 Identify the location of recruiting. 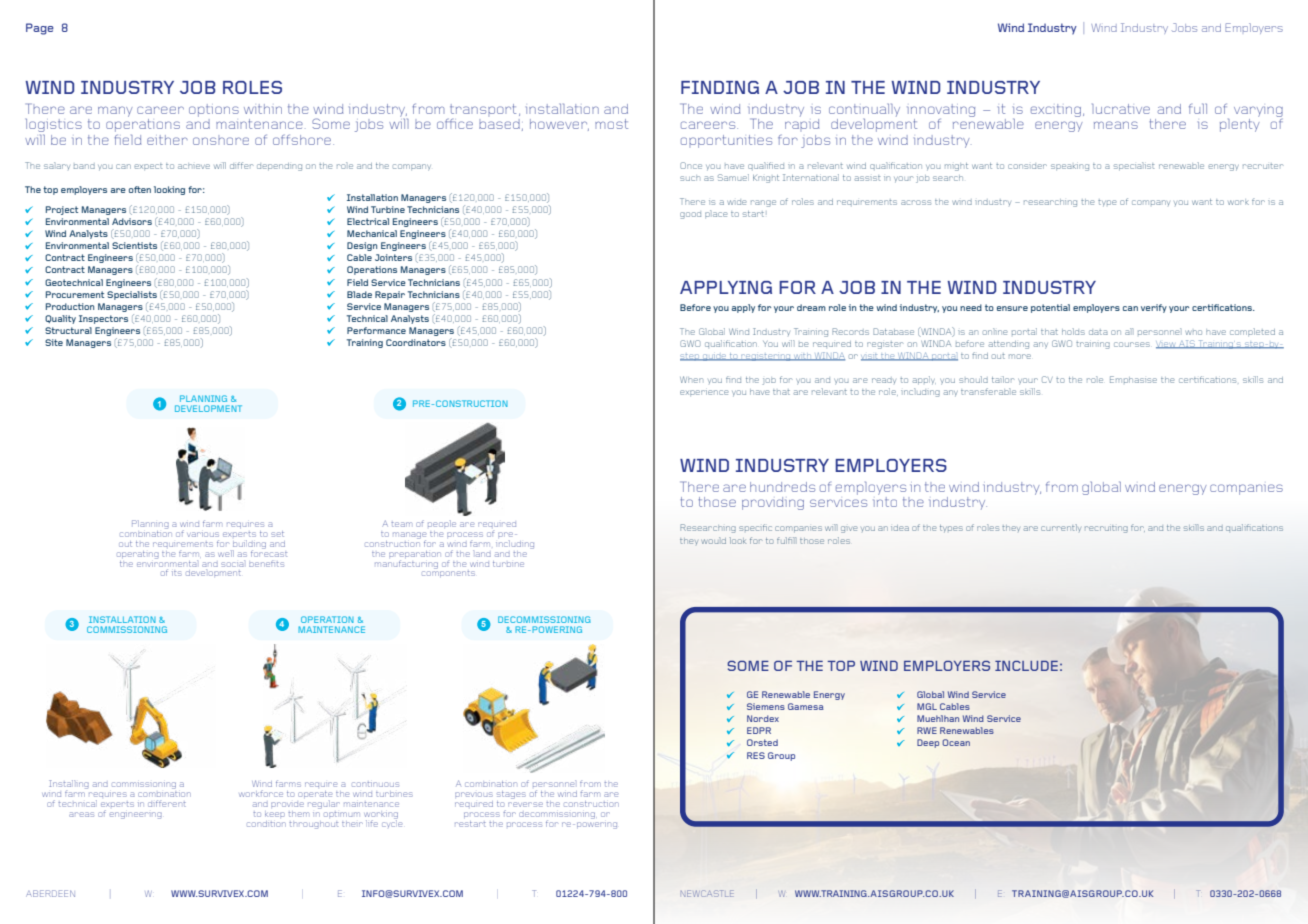
(1106, 529).
